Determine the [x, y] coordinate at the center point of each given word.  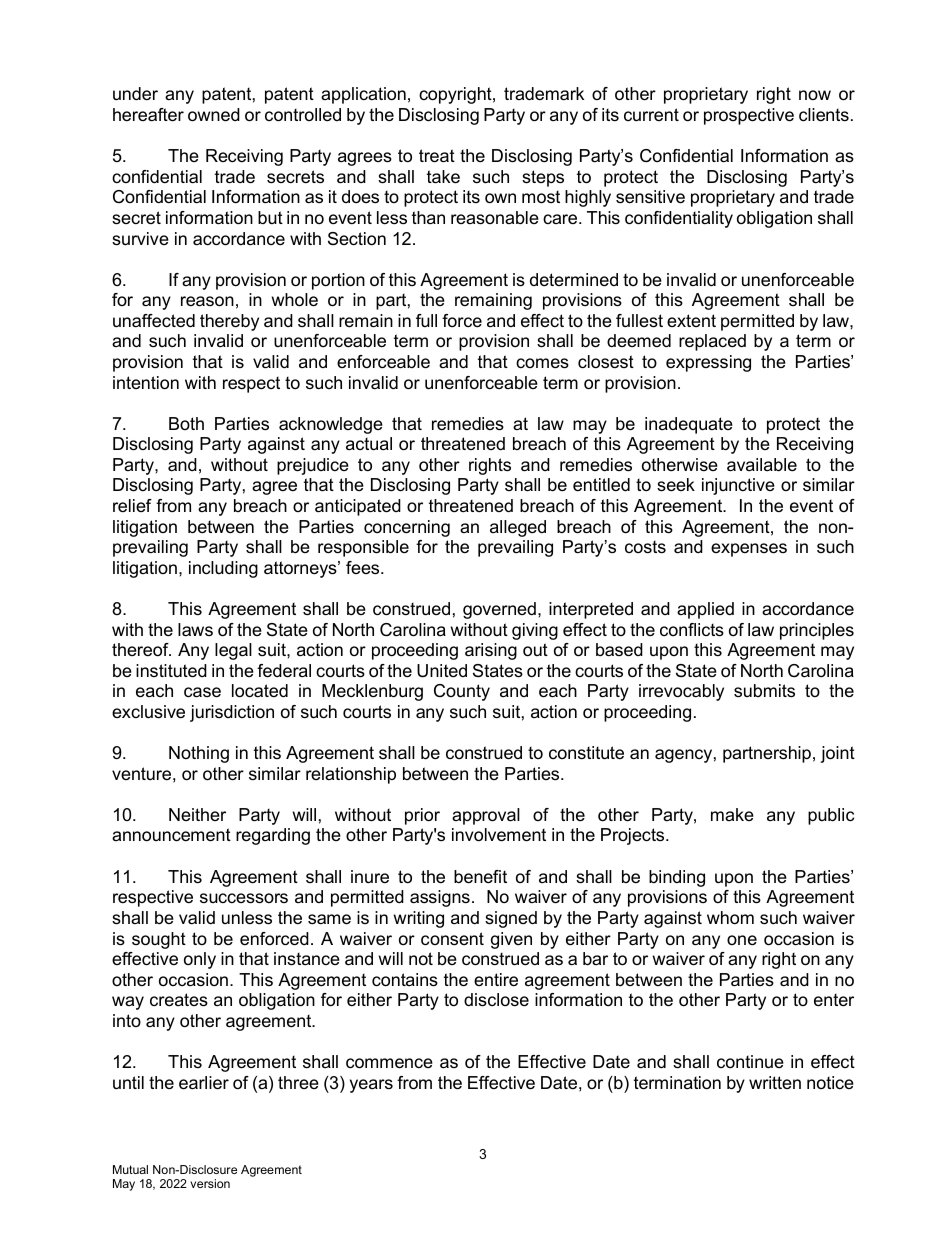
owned [214, 115]
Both [186, 423]
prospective [749, 116]
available [762, 465]
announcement [171, 835]
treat [437, 156]
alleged [518, 528]
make [732, 814]
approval [486, 816]
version [210, 1183]
